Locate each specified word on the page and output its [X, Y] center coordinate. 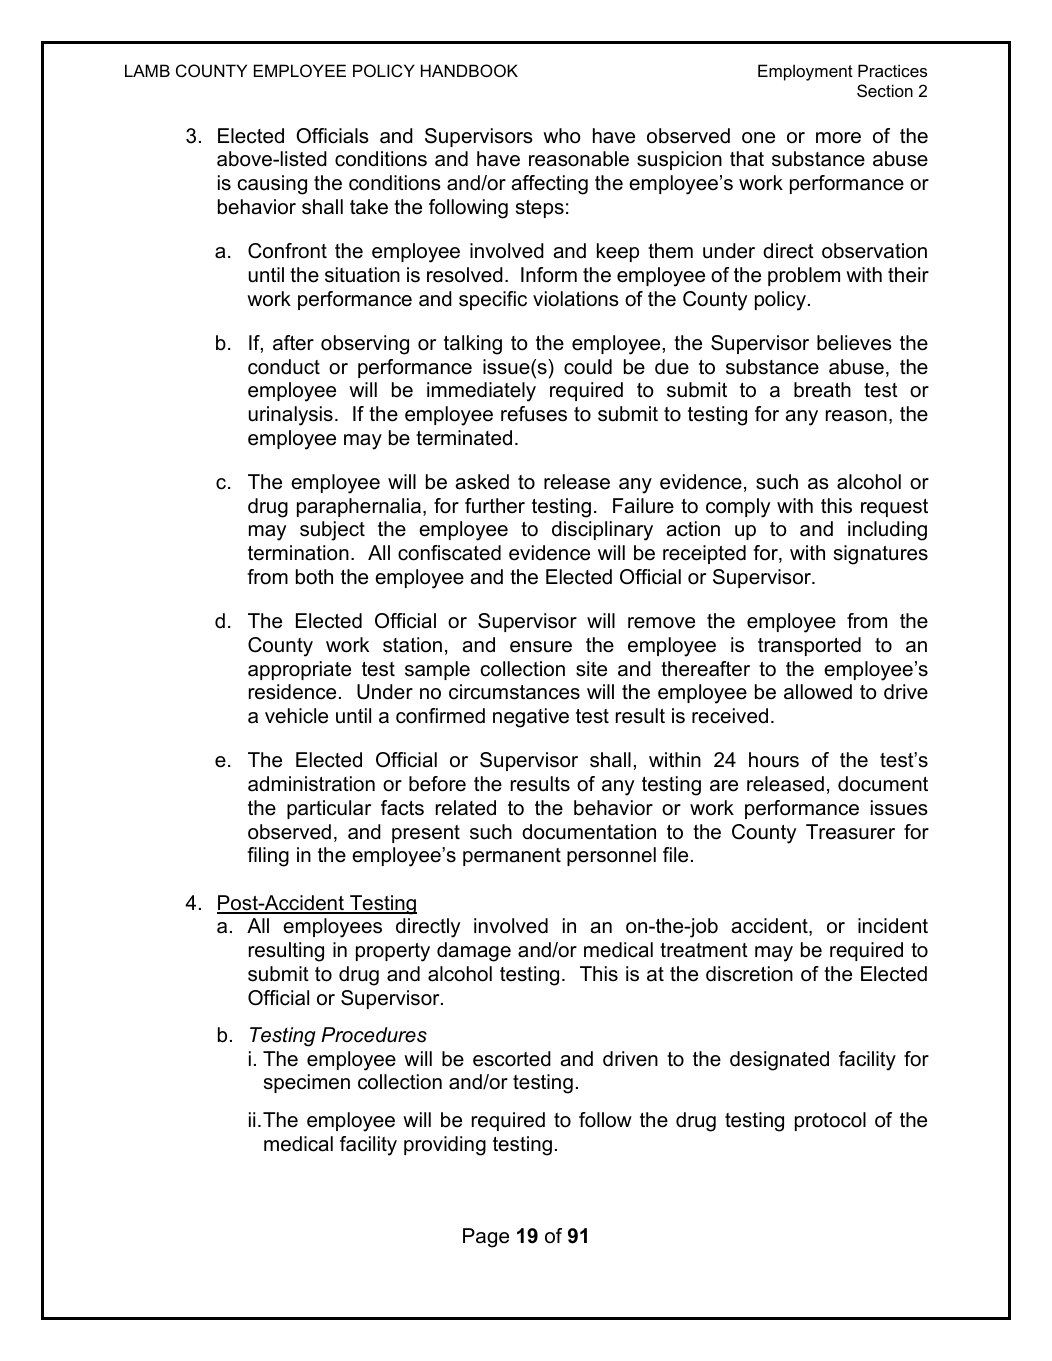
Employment [805, 72]
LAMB [147, 70]
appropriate [299, 670]
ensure [541, 647]
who [562, 136]
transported [809, 646]
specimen [307, 1083]
